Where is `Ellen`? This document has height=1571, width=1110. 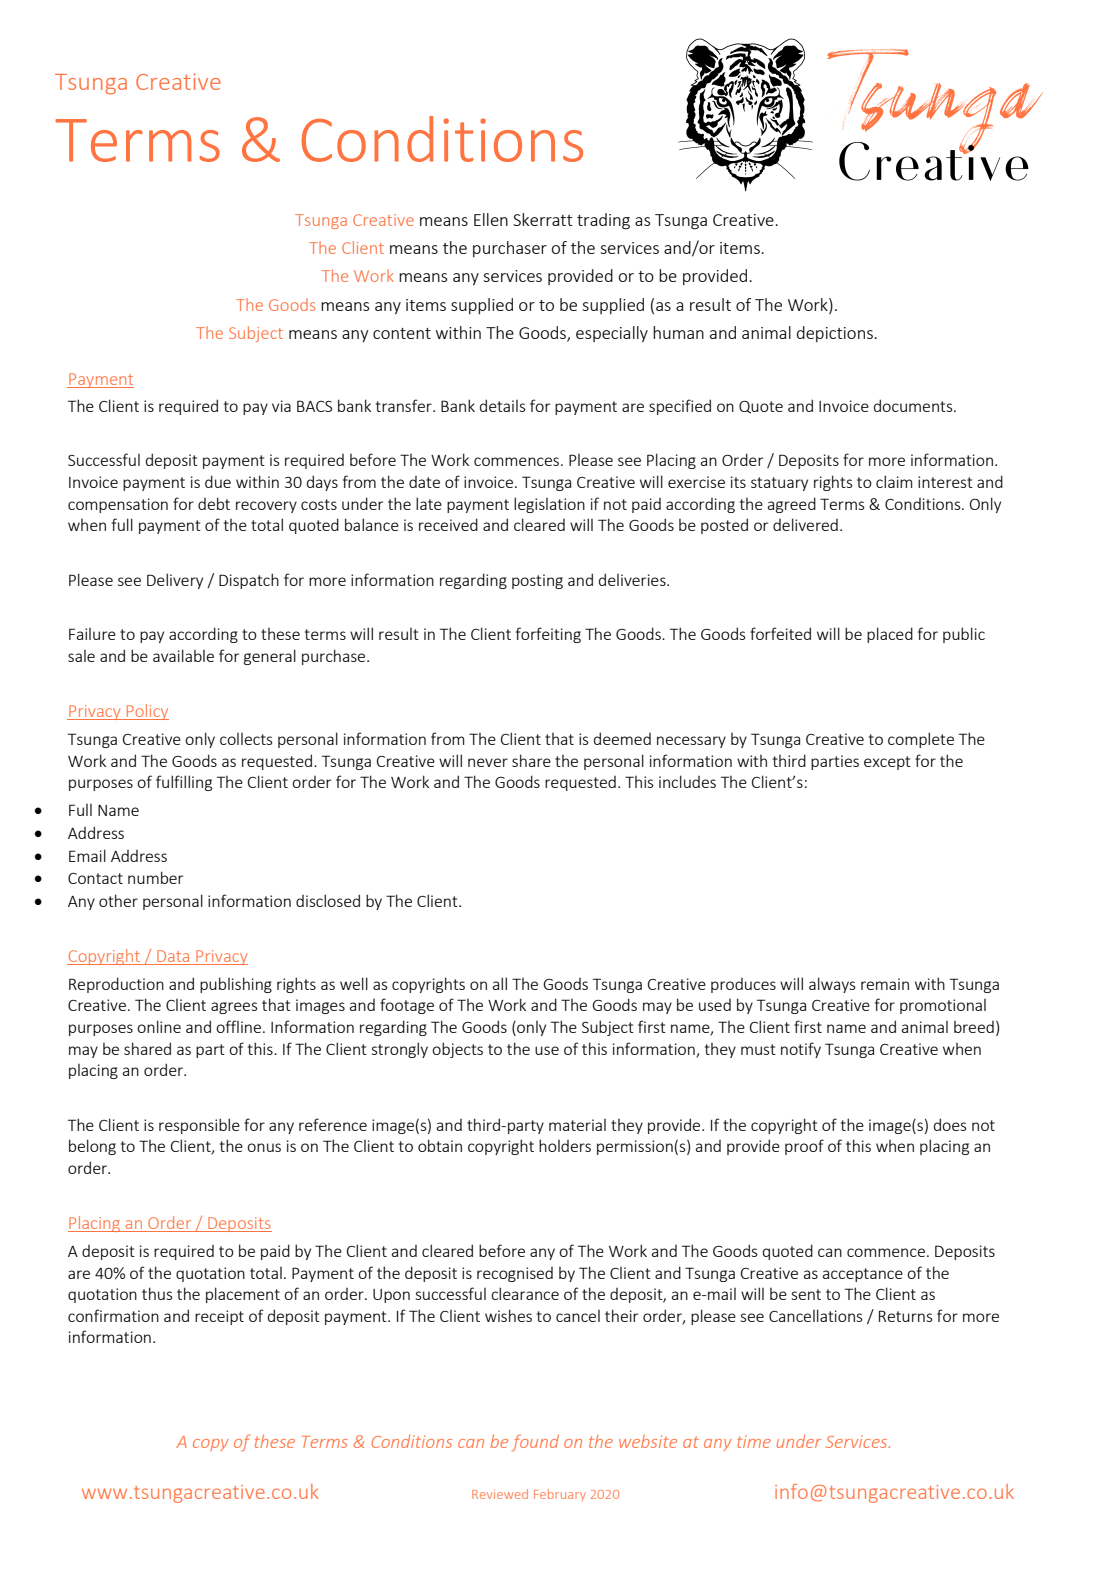
Ellen is located at coordinates (491, 219).
